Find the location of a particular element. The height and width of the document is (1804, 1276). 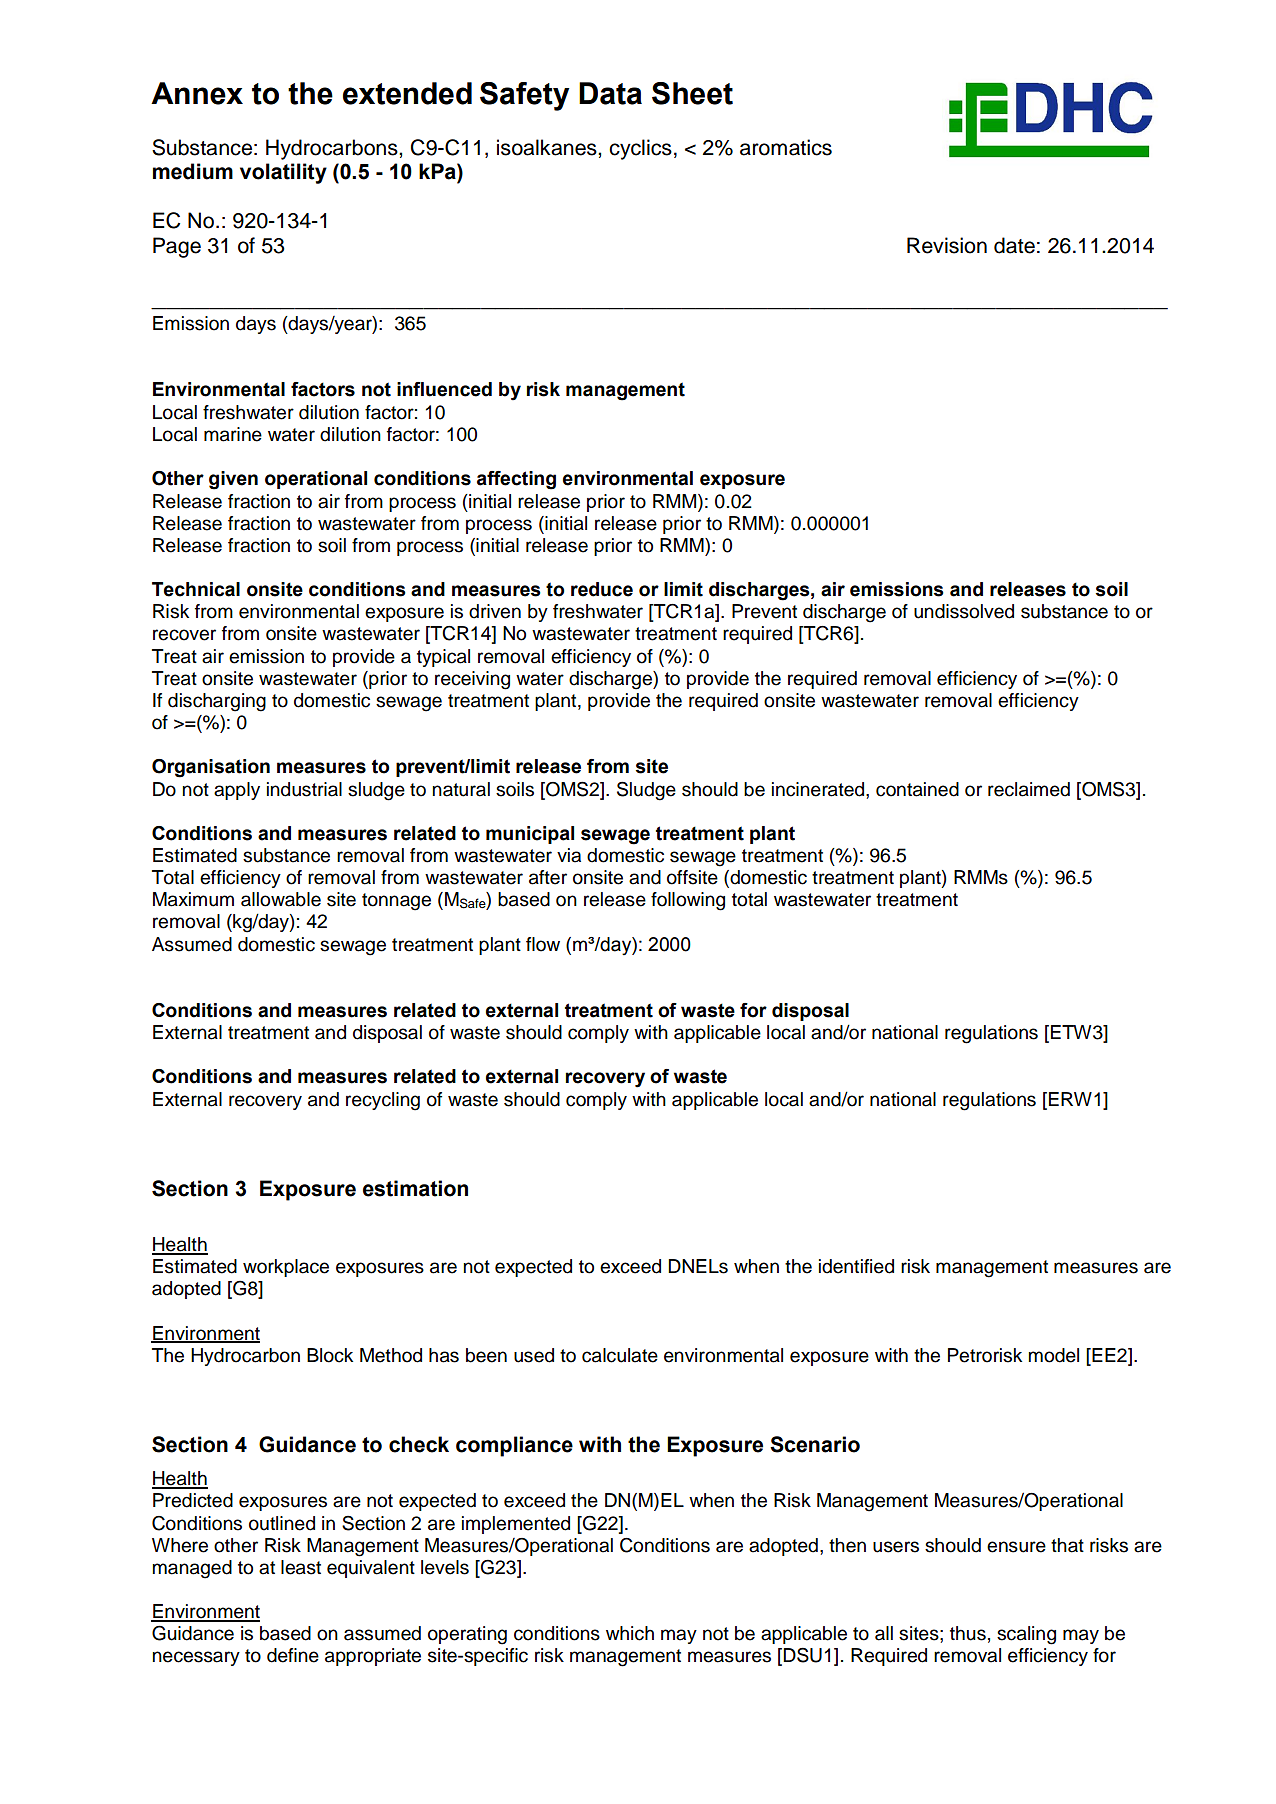

recycling is located at coordinates (383, 1101).
